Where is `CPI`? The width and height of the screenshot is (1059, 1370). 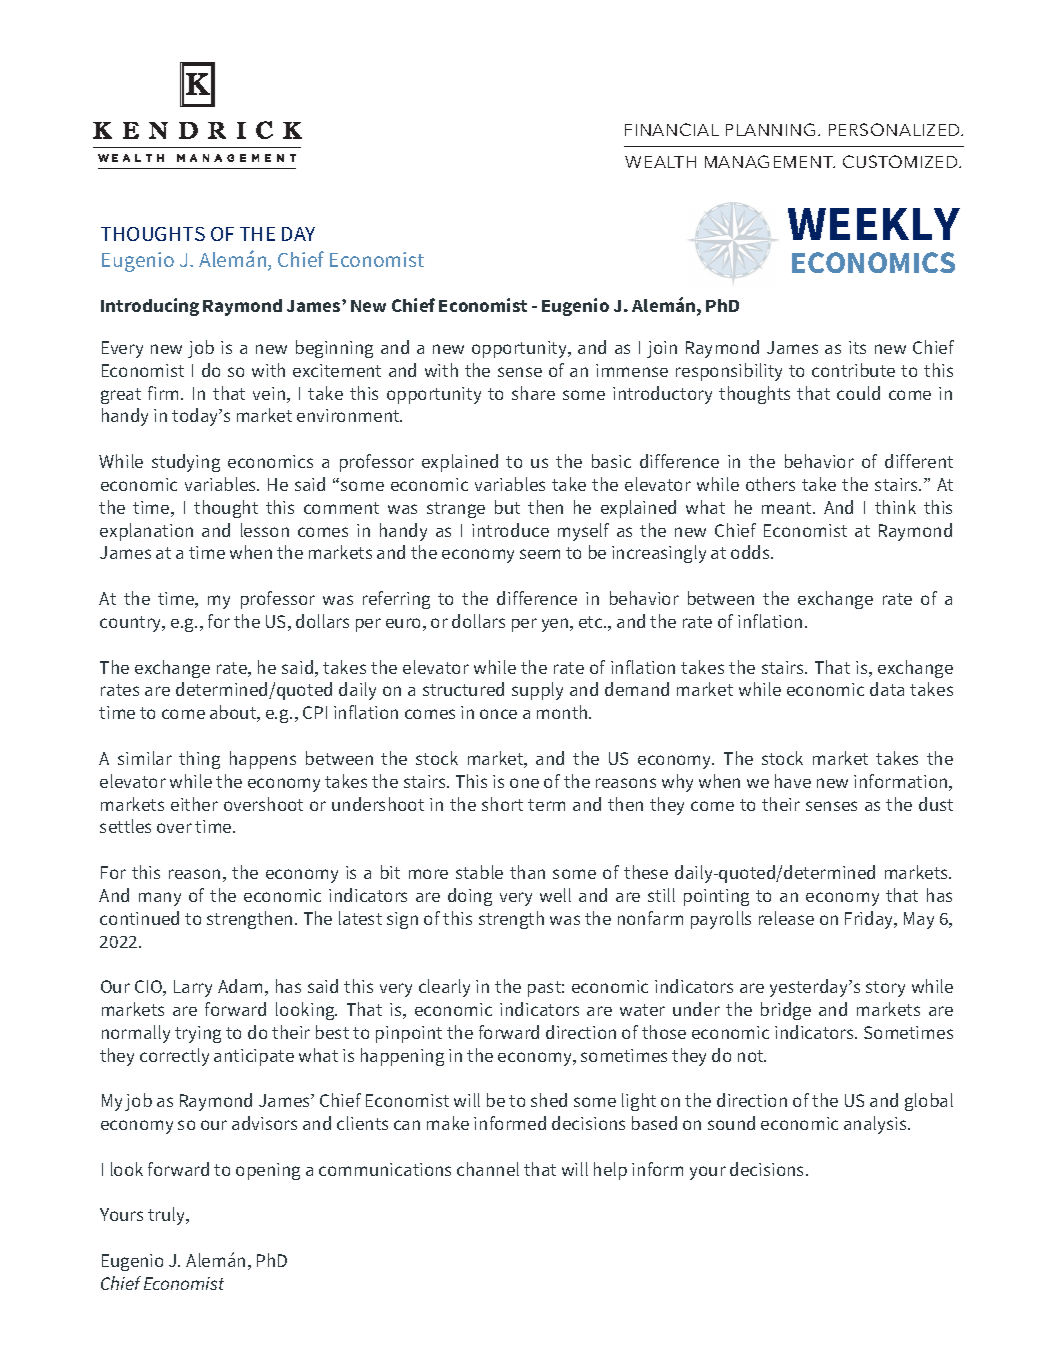
CPI is located at coordinates (315, 712).
